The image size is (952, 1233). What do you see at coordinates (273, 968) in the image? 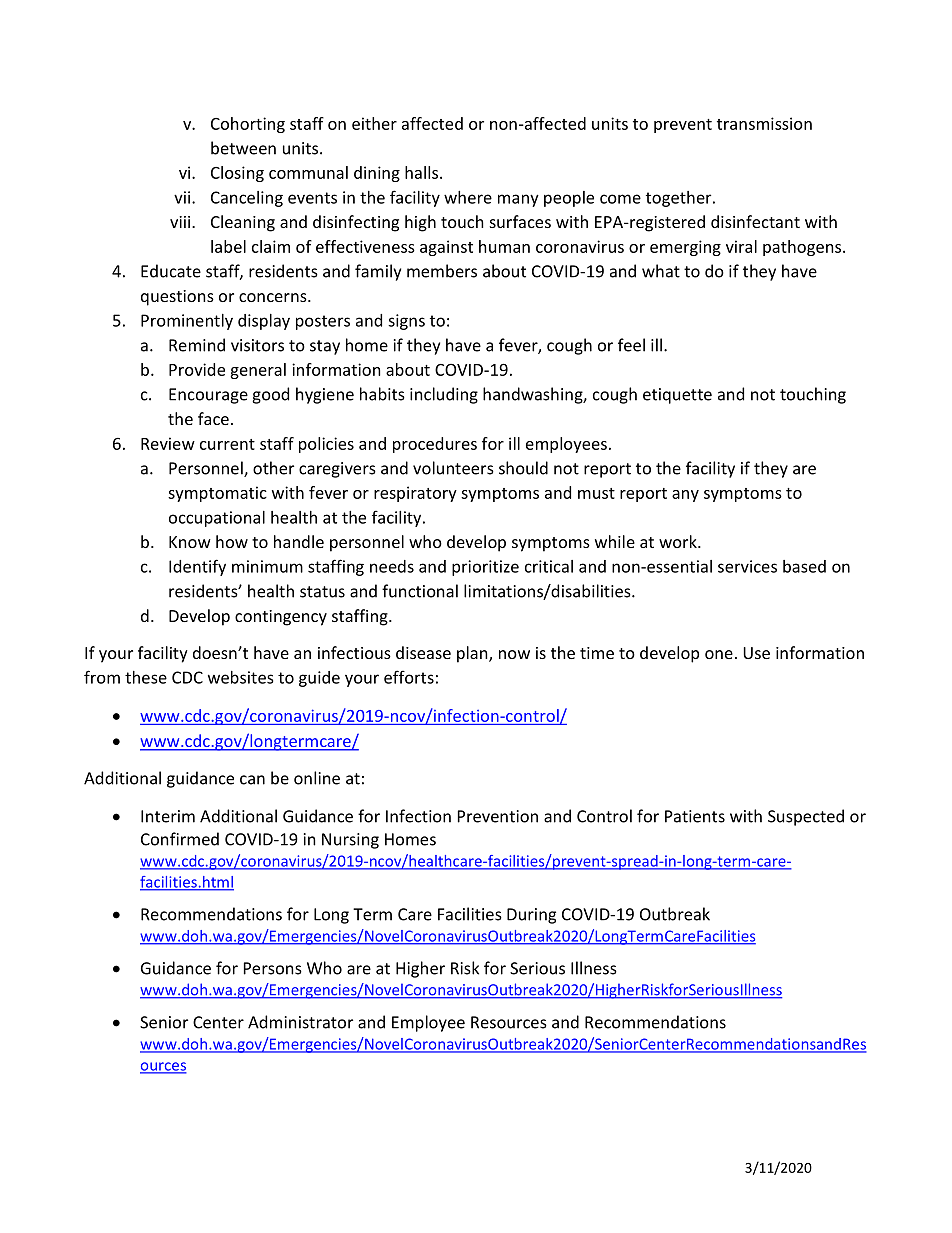
I see `Persons` at bounding box center [273, 968].
